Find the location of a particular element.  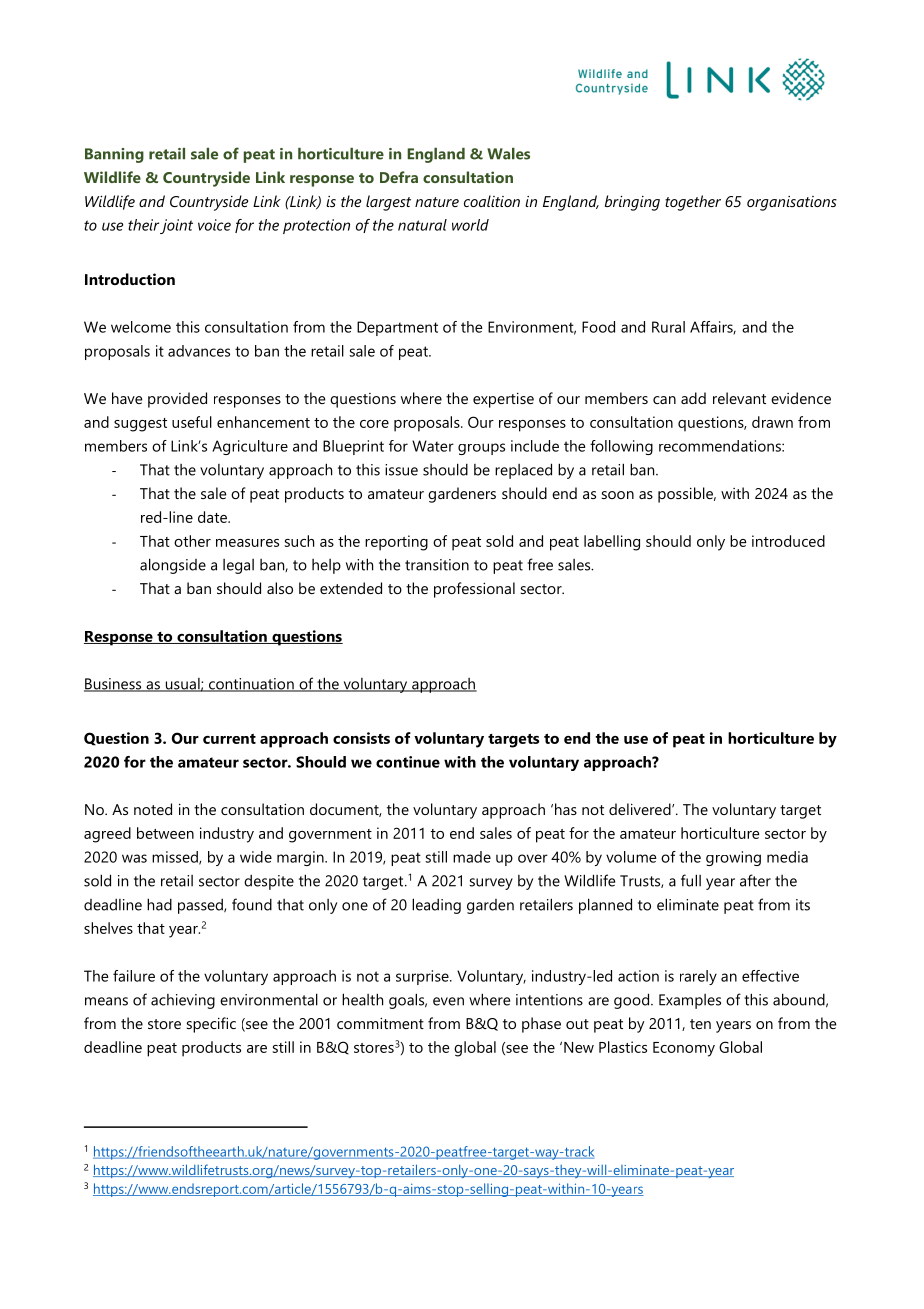

together is located at coordinates (693, 203).
